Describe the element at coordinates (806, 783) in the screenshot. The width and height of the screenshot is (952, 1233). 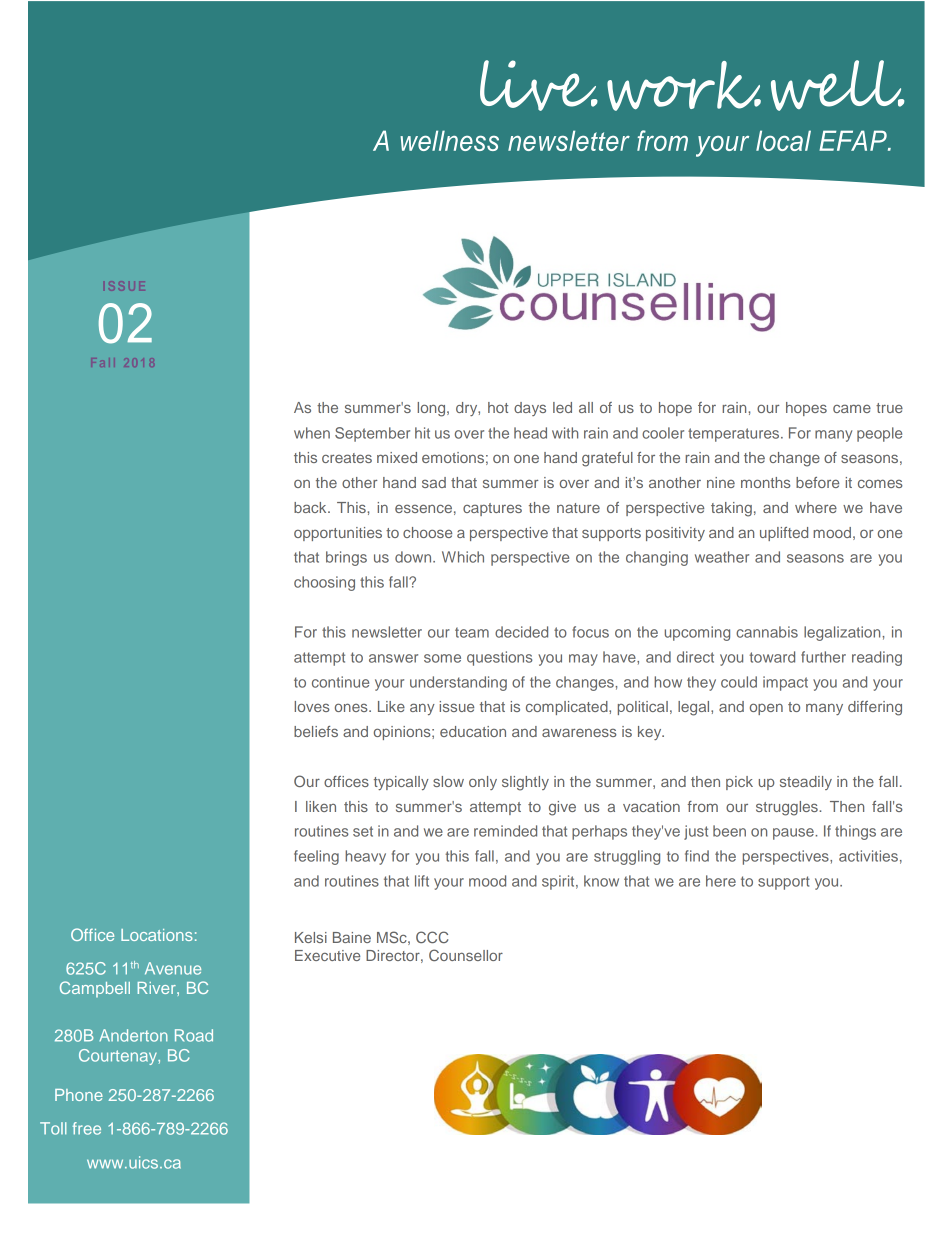
I see `steadily` at that location.
